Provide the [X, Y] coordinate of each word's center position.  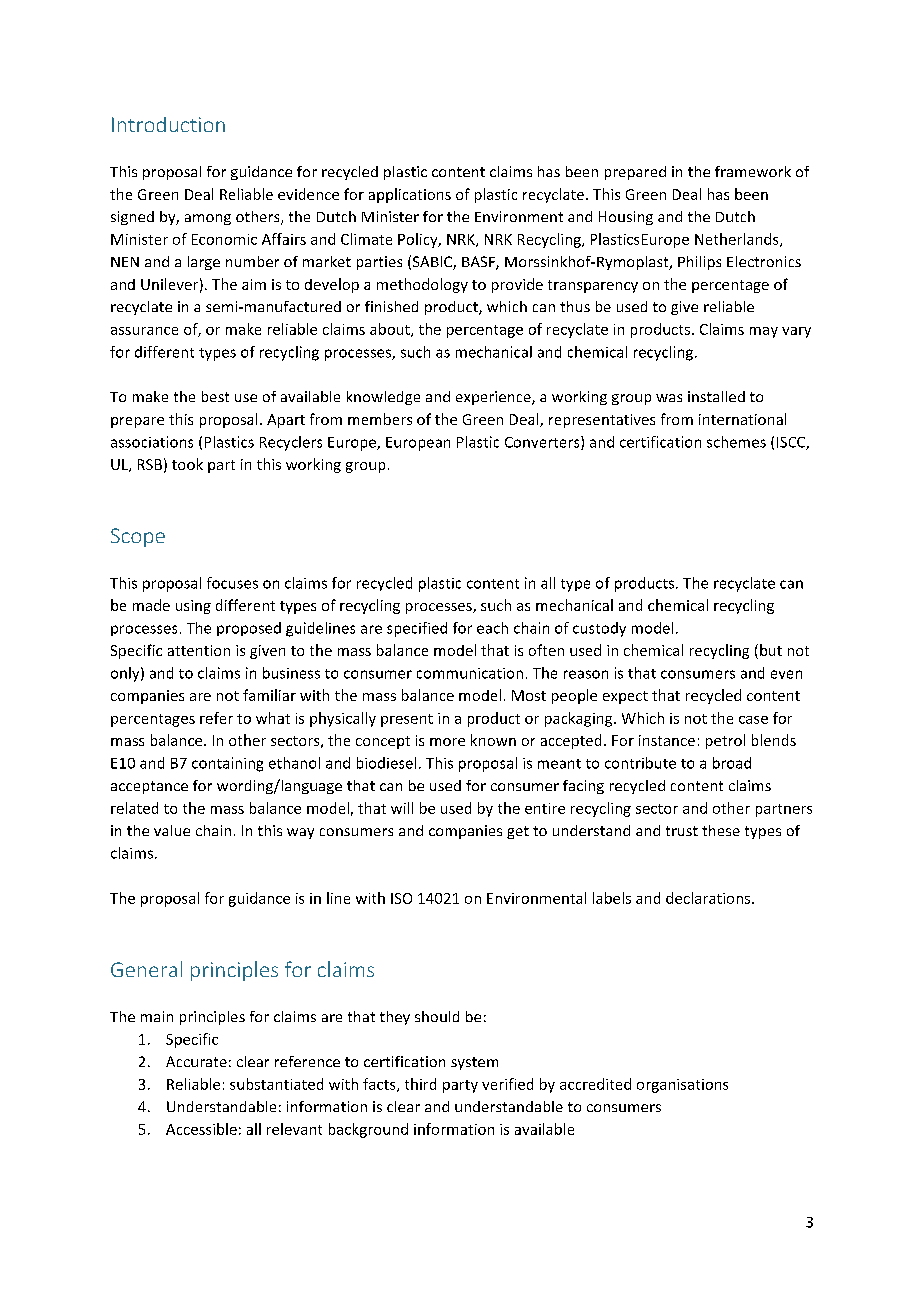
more [447, 742]
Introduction [168, 124]
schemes [736, 442]
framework [753, 171]
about [391, 330]
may [764, 332]
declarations [709, 898]
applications [410, 195]
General [146, 969]
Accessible [201, 1129]
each [492, 628]
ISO [401, 898]
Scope [138, 537]
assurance [144, 331]
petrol [725, 741]
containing [227, 764]
